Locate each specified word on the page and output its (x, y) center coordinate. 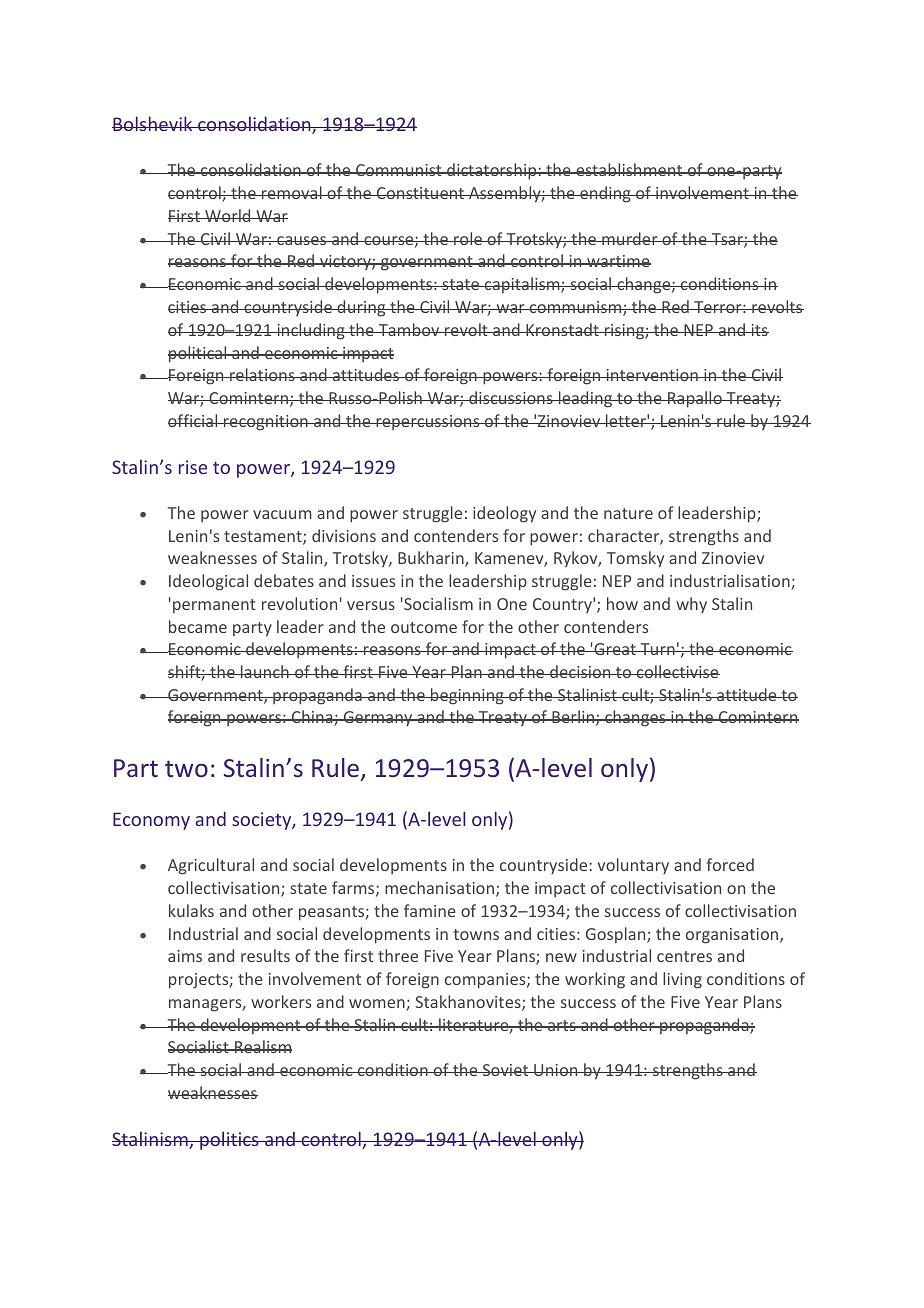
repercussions (428, 422)
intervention (652, 375)
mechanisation (439, 887)
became (198, 626)
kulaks (191, 910)
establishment (629, 169)
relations (262, 374)
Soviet (506, 1070)
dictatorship (492, 171)
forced (730, 864)
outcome (424, 627)
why (691, 605)
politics (229, 1140)
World (228, 215)
